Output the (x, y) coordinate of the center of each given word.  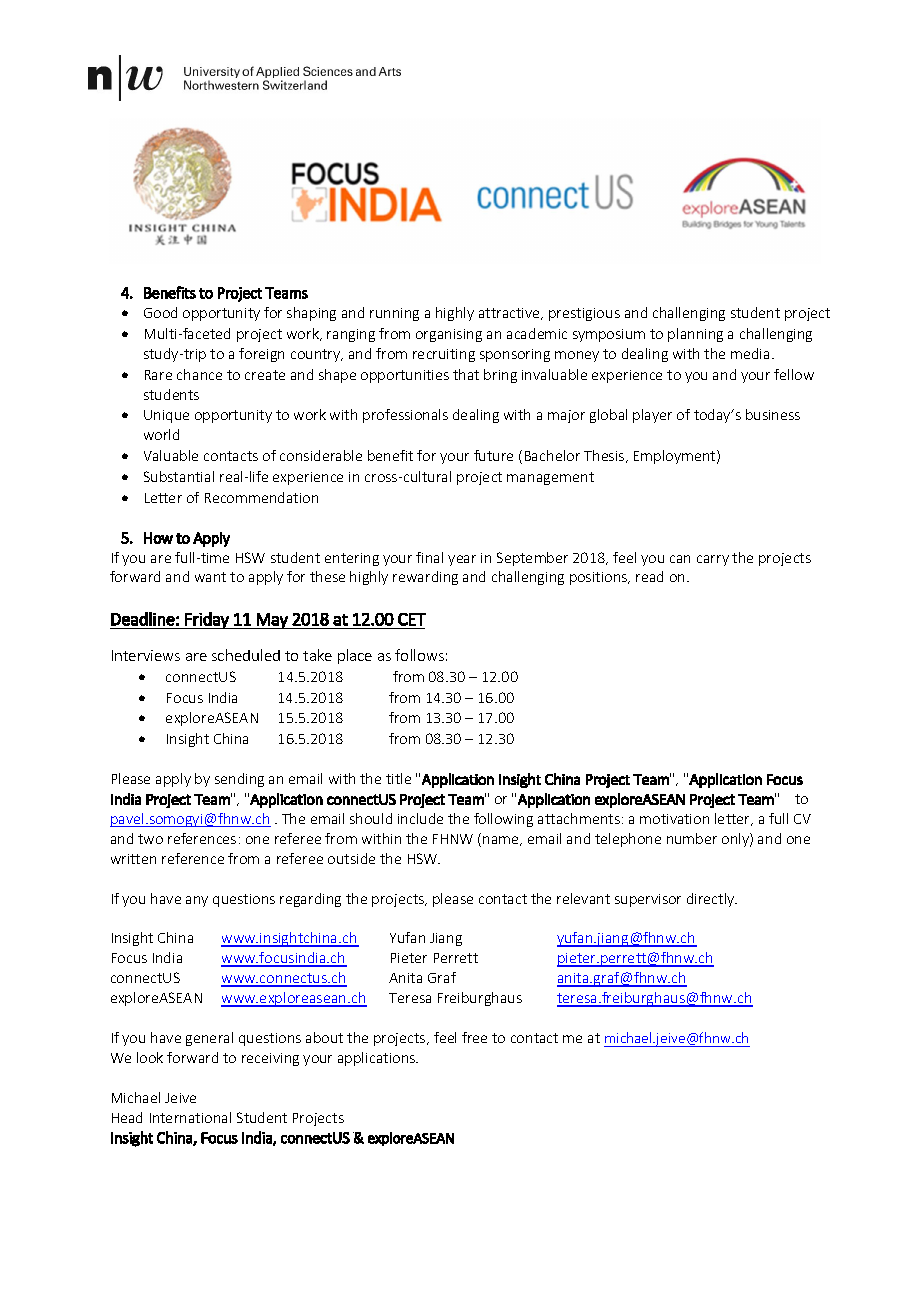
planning (695, 335)
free (474, 1037)
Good (160, 312)
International (190, 1117)
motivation (674, 819)
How (158, 538)
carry (713, 560)
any (197, 901)
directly (712, 900)
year (462, 560)
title (398, 778)
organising (449, 335)
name (502, 841)
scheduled (246, 655)
